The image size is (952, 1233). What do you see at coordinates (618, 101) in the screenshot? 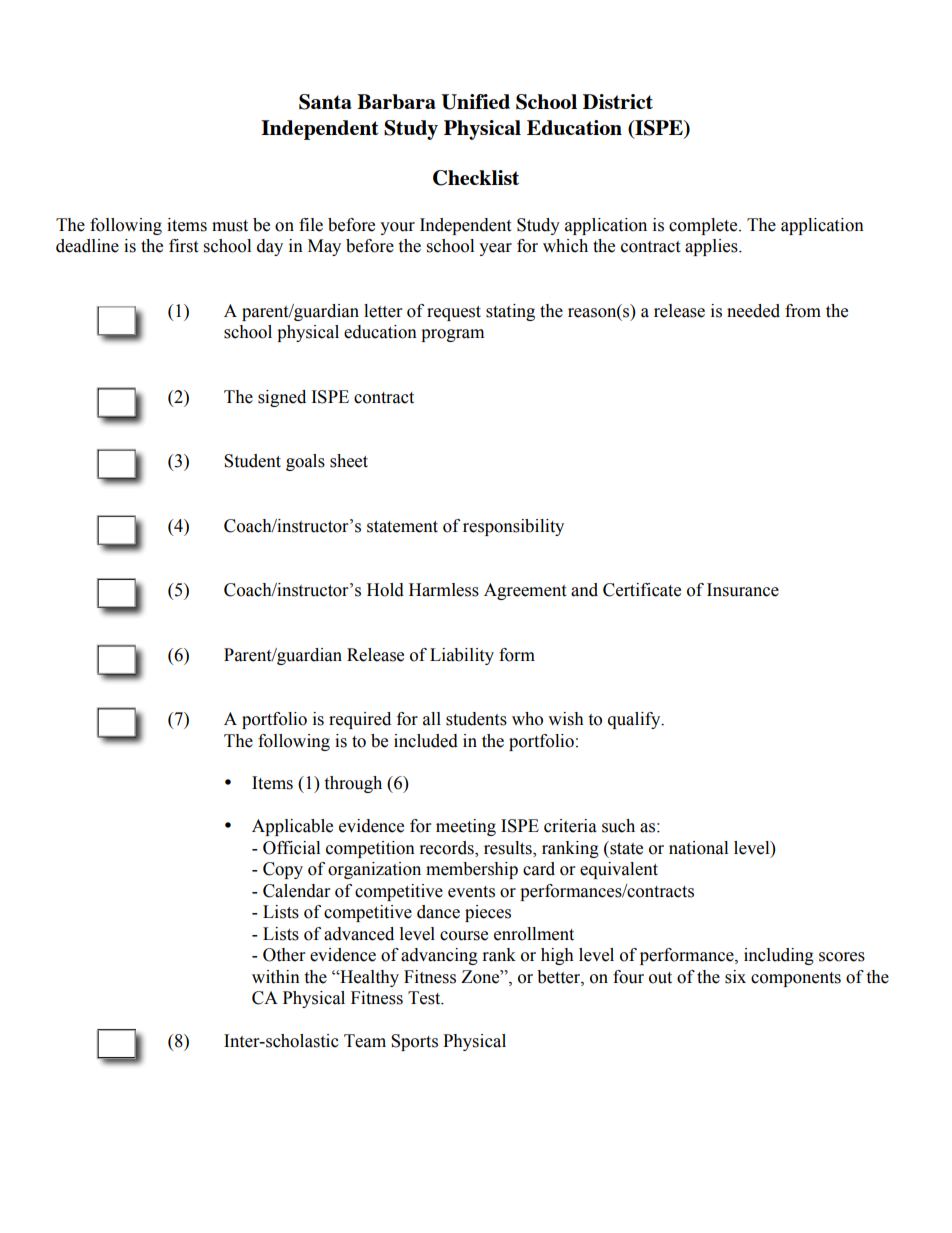
I see `District` at bounding box center [618, 101].
